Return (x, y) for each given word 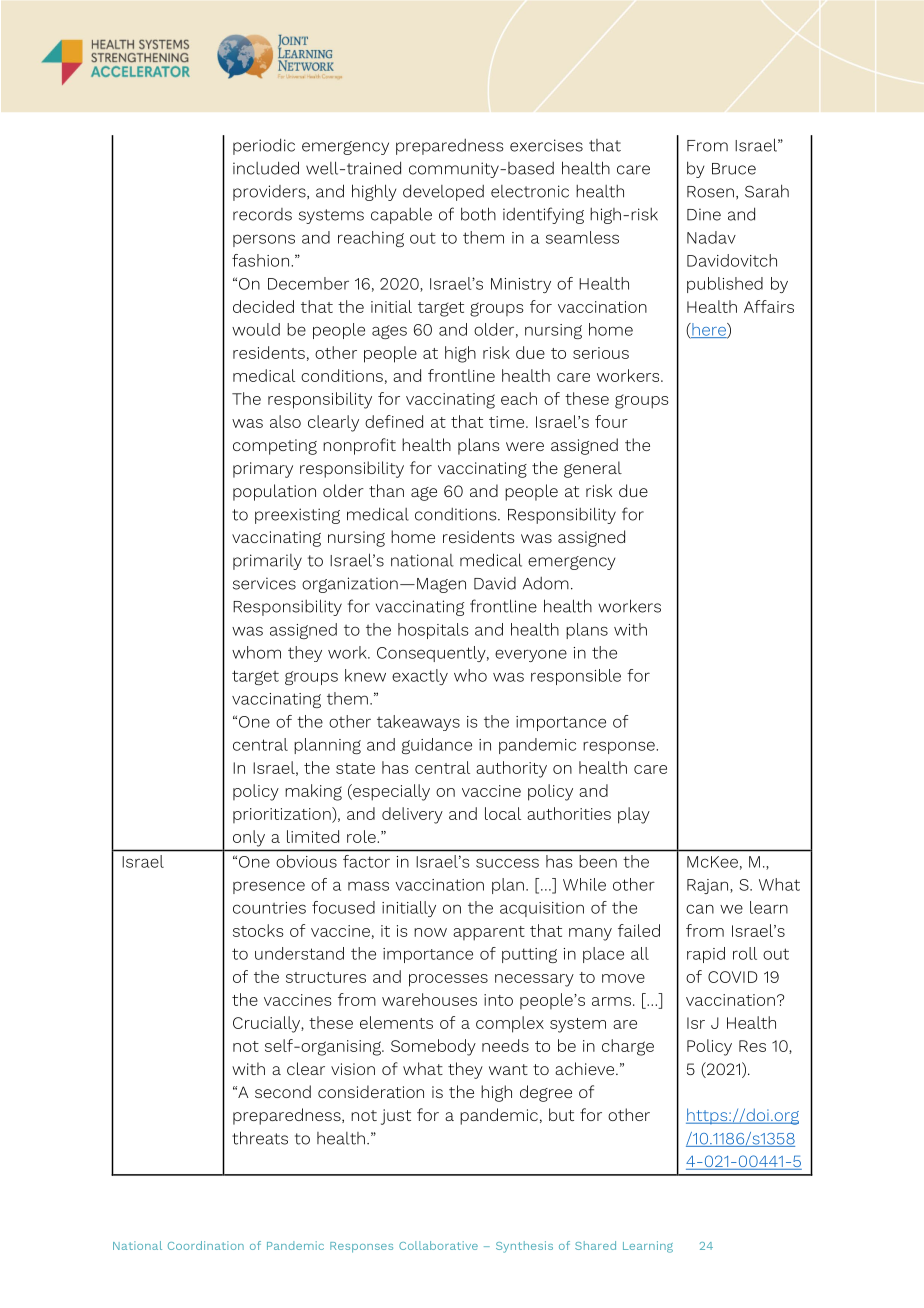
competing (275, 447)
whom (256, 652)
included (266, 168)
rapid (706, 955)
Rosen (710, 192)
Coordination (206, 1245)
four (611, 421)
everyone (531, 655)
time (508, 422)
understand (299, 953)
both (478, 214)
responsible (576, 677)
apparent (489, 933)
